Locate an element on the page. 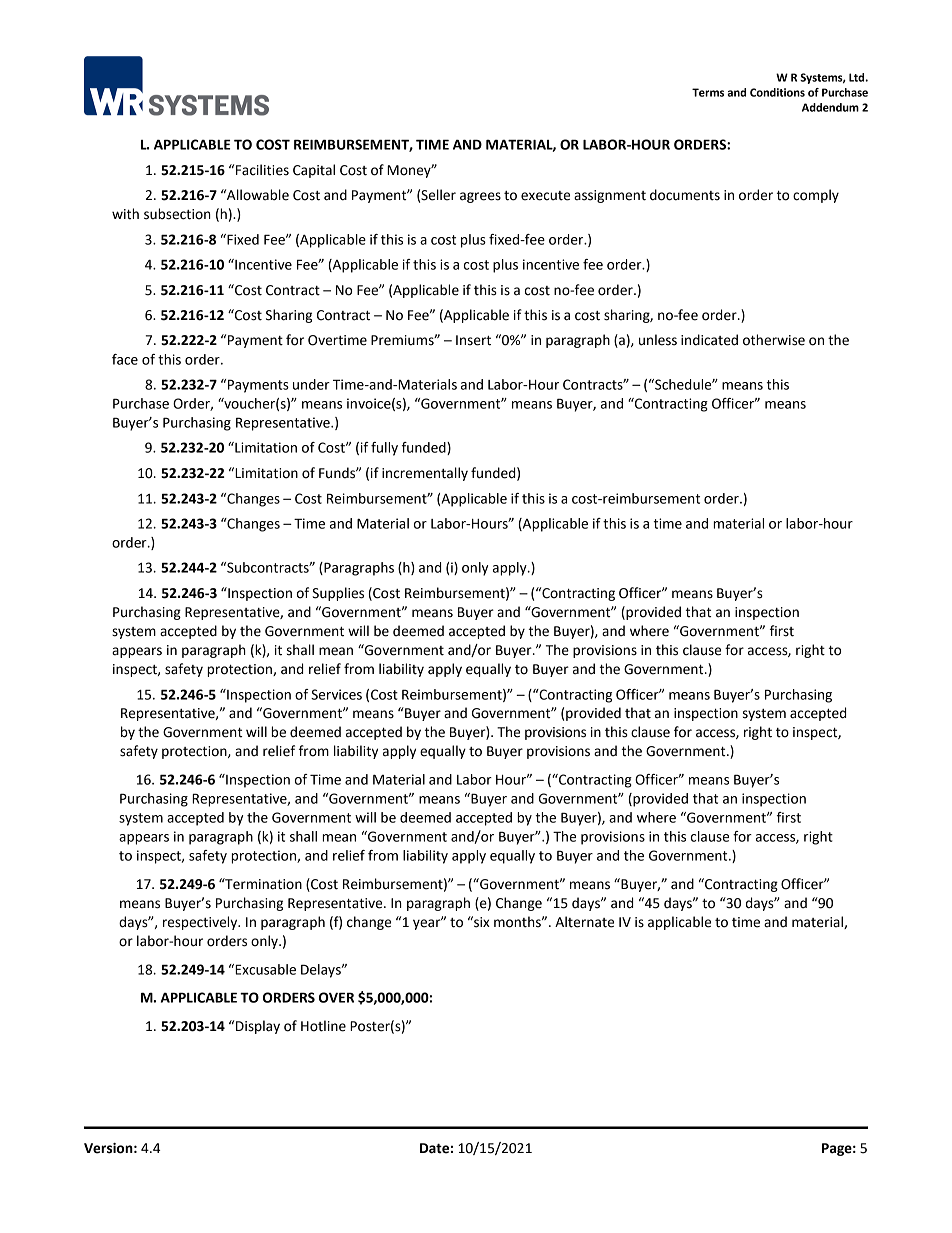 The height and width of the page is (1233, 952). agrees is located at coordinates (480, 197).
